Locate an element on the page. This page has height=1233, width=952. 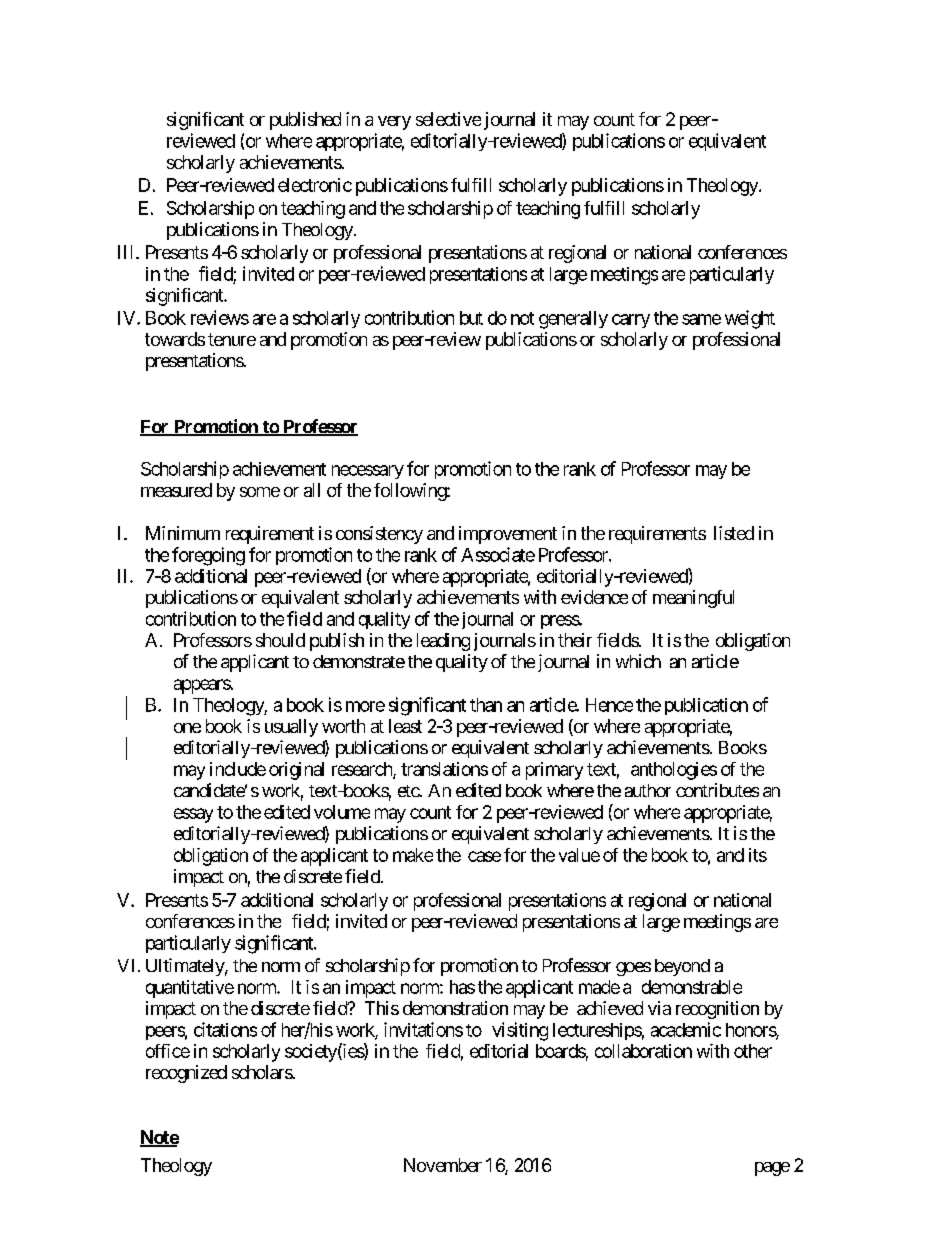
carry is located at coordinates (631, 321).
